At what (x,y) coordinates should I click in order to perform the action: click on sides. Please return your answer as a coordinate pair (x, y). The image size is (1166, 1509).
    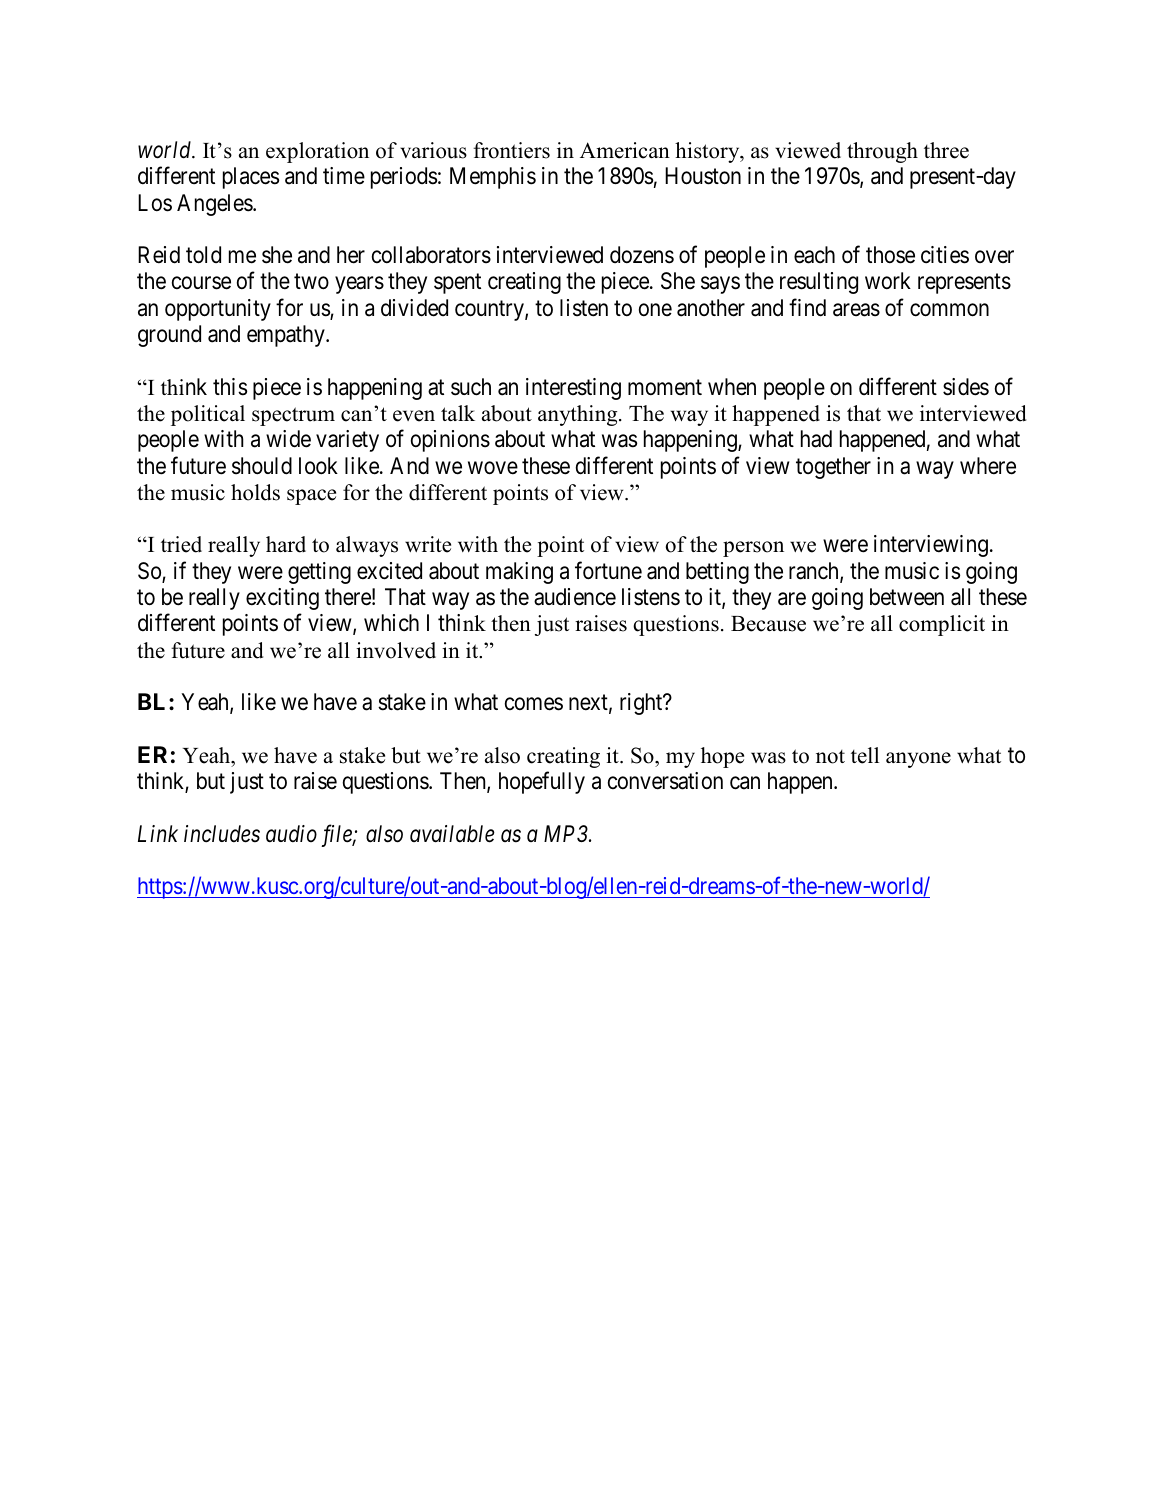
    Looking at the image, I should click on (966, 387).
